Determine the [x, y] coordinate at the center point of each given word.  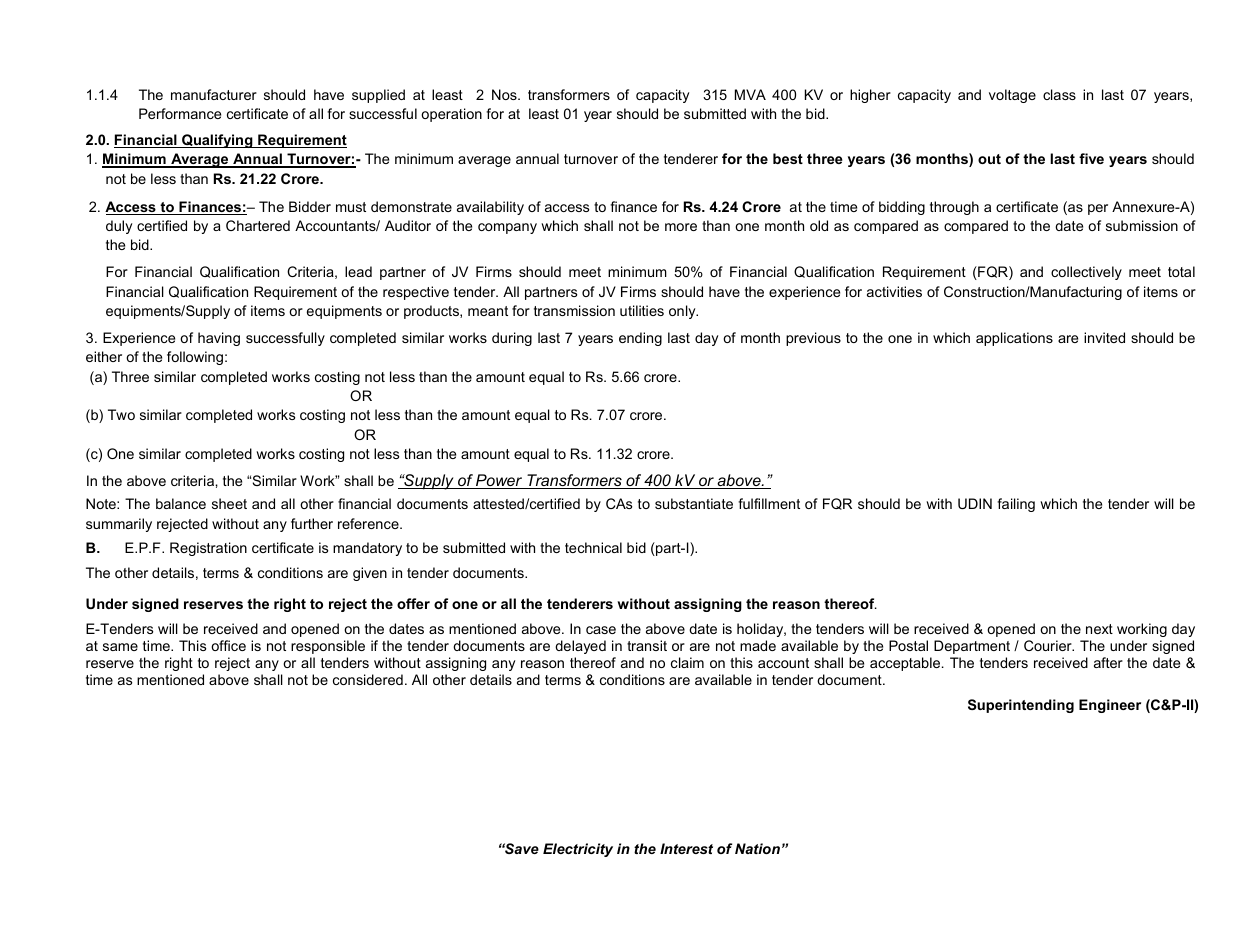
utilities [642, 310]
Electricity [578, 850]
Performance [180, 113]
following [195, 358]
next [1099, 629]
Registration [208, 549]
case [601, 630]
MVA [750, 94]
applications [1014, 339]
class [1059, 94]
